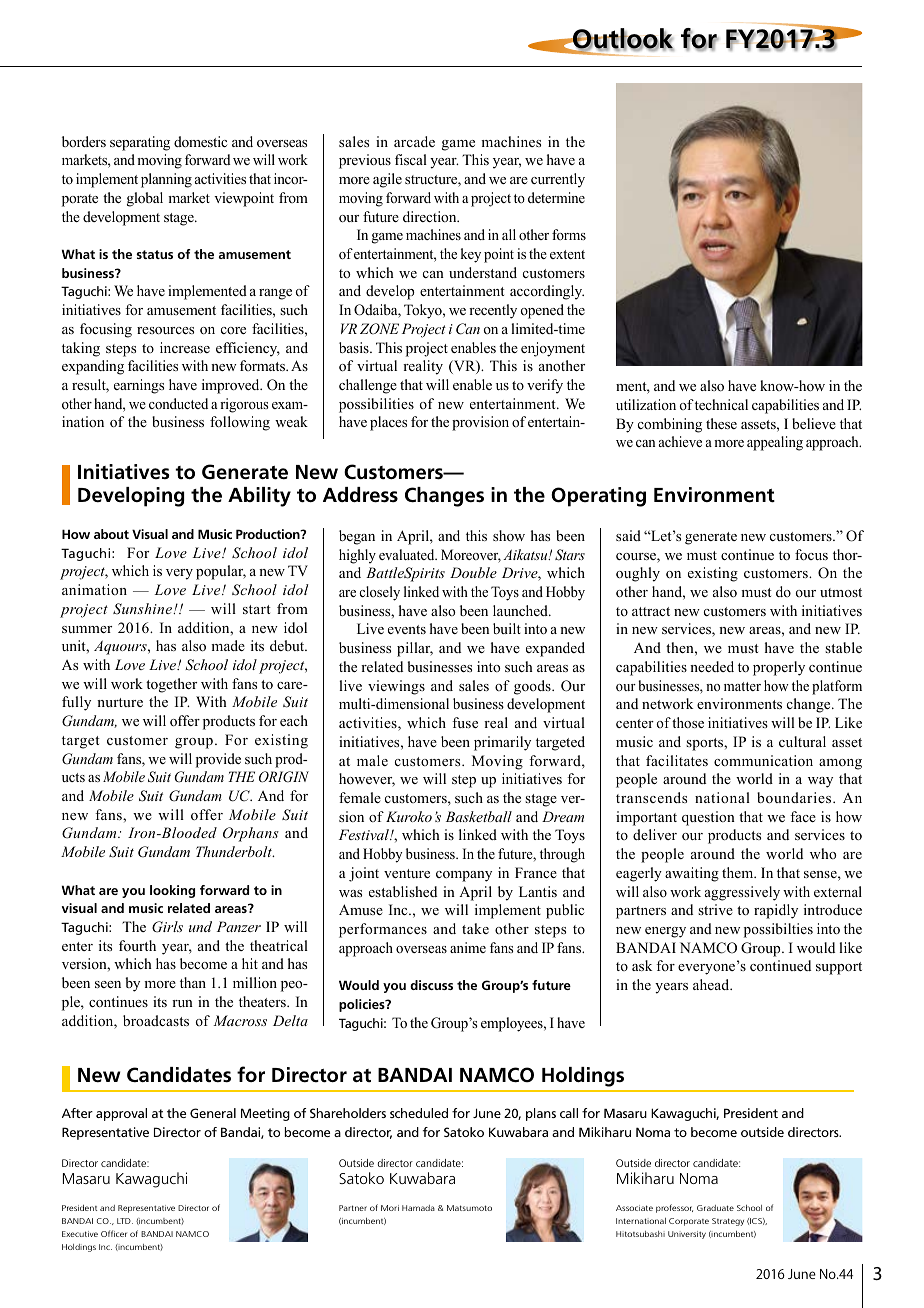  I want to click on currently, so click(558, 180).
